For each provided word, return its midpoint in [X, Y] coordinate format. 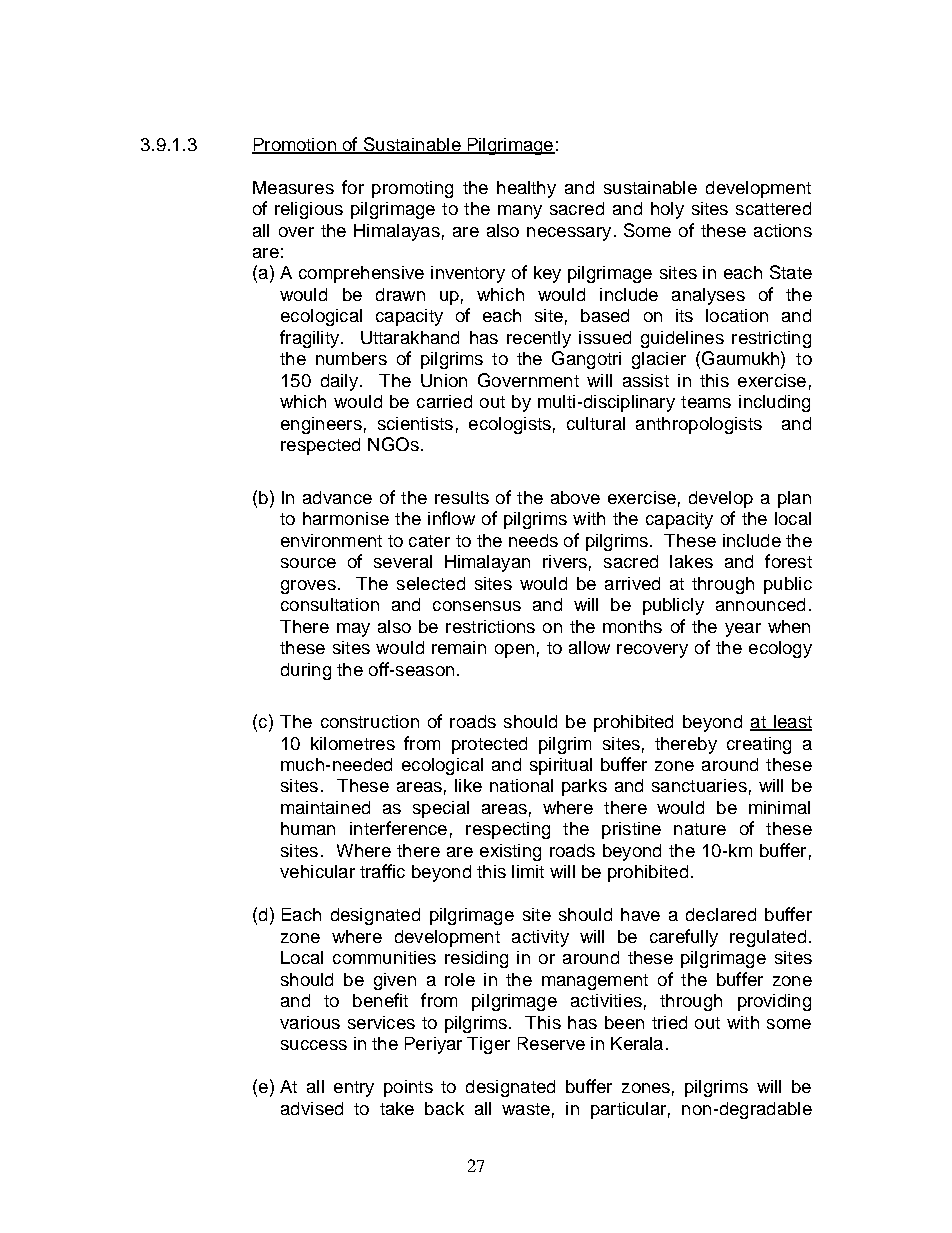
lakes [691, 561]
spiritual [561, 766]
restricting [771, 339]
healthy [526, 189]
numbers [351, 358]
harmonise [346, 518]
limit [528, 871]
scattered [773, 208]
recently [539, 339]
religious [309, 210]
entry [354, 1089]
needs [533, 540]
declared [721, 914]
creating [759, 745]
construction [370, 721]
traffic [382, 871]
